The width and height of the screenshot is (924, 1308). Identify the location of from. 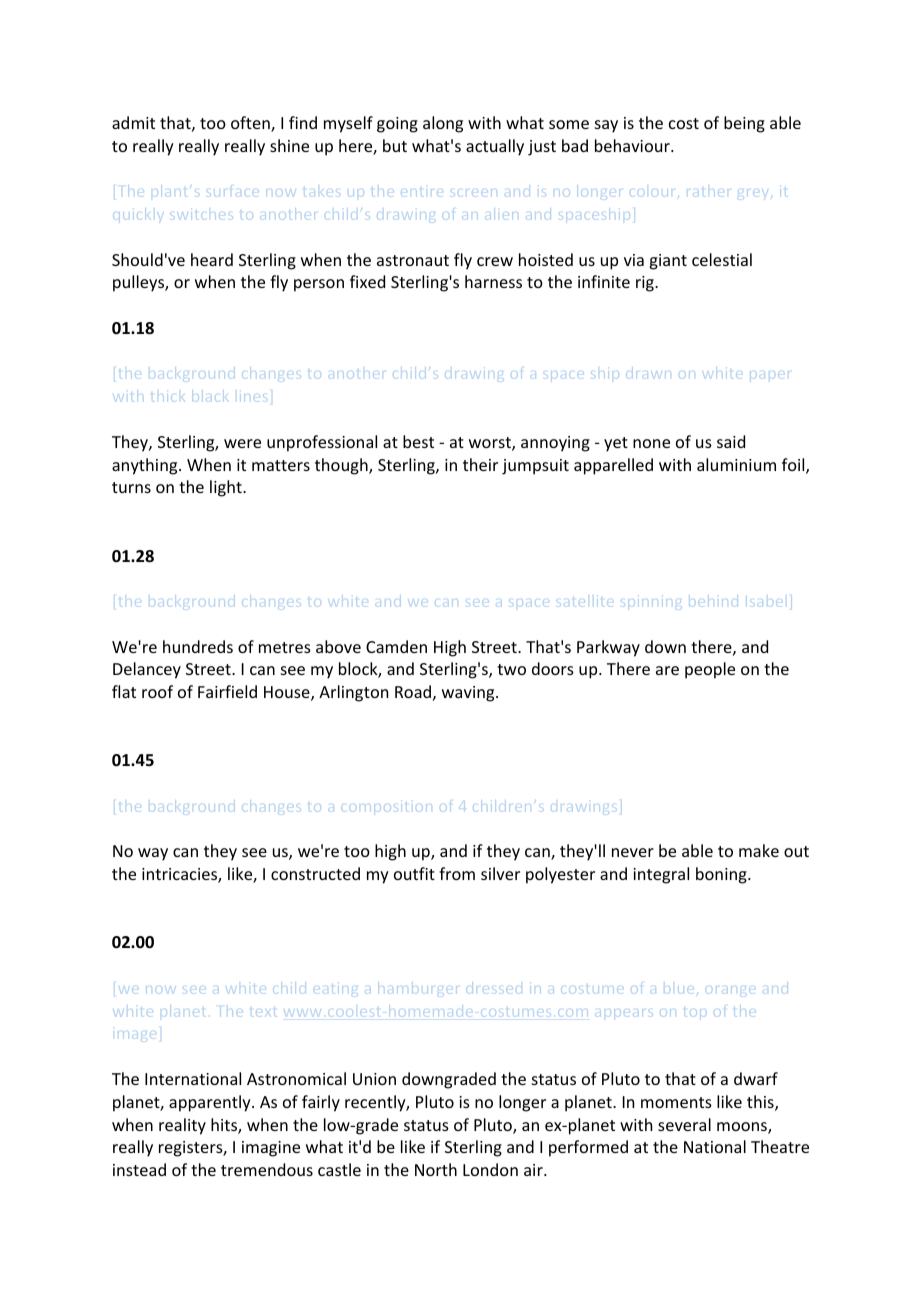
(457, 873).
